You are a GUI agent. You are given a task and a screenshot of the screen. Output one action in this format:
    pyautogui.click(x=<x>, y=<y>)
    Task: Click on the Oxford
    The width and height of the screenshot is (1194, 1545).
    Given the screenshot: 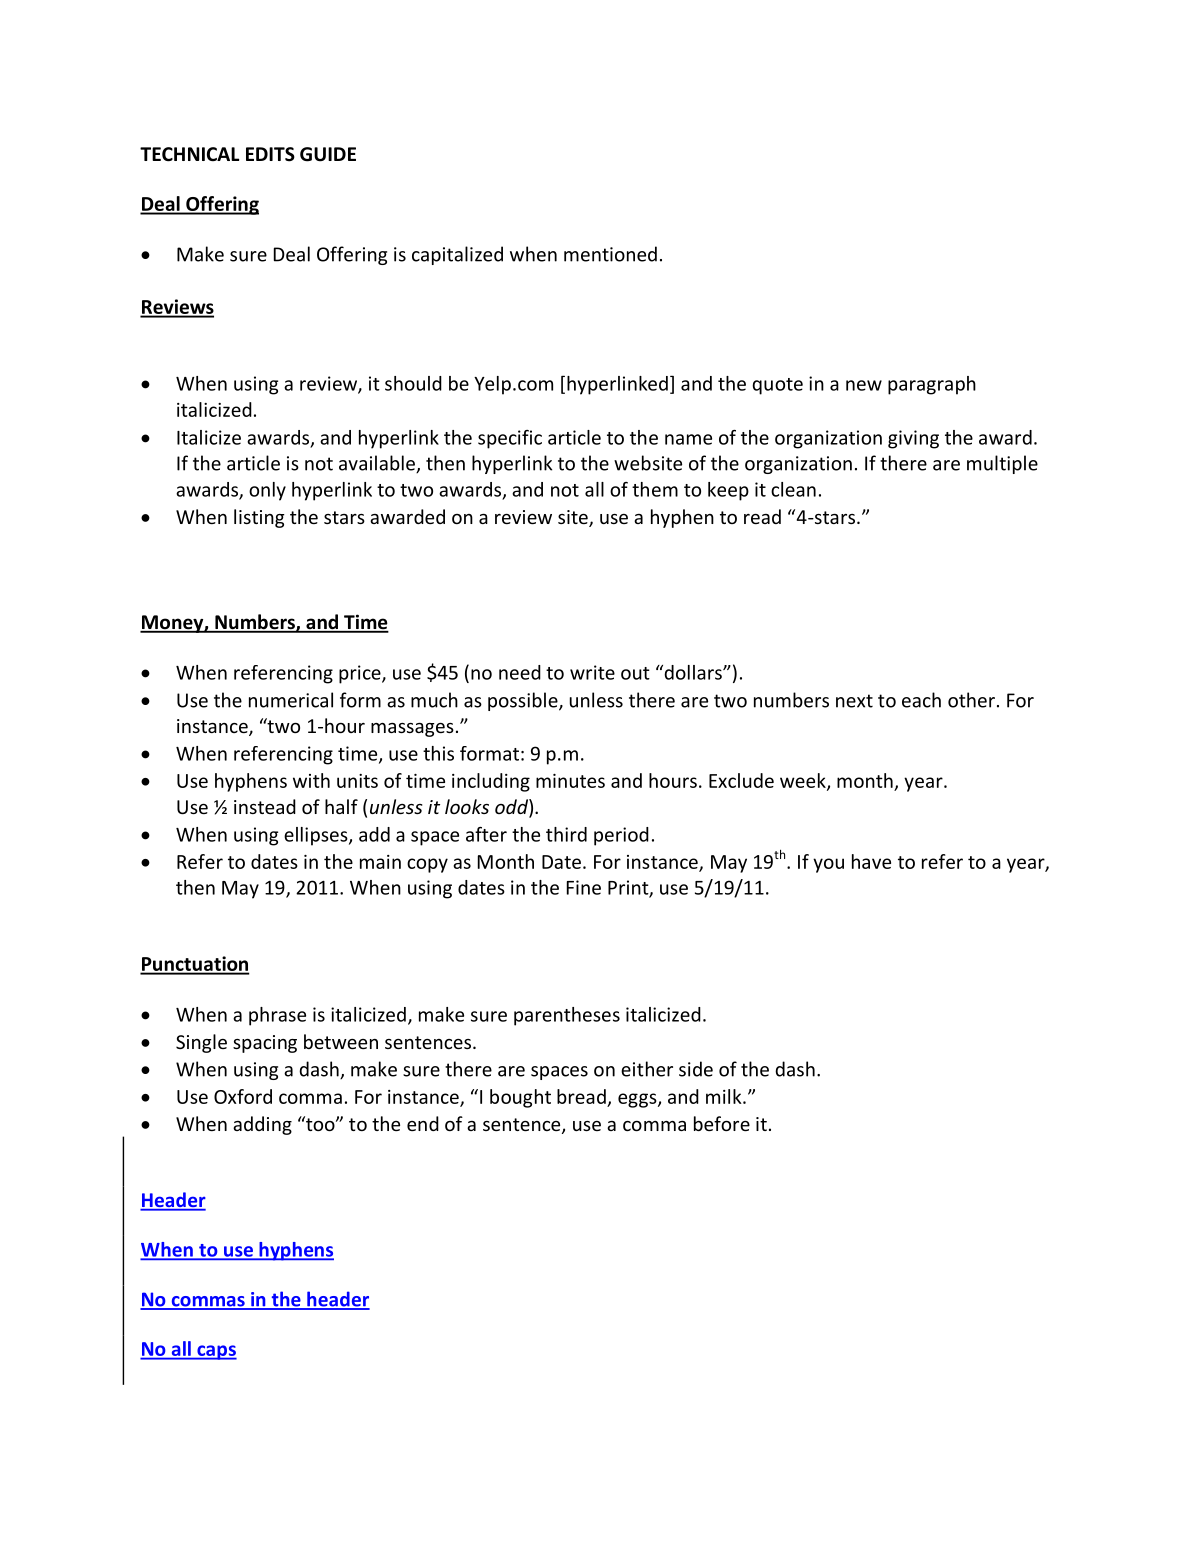 What is the action you would take?
    pyautogui.click(x=243, y=1096)
